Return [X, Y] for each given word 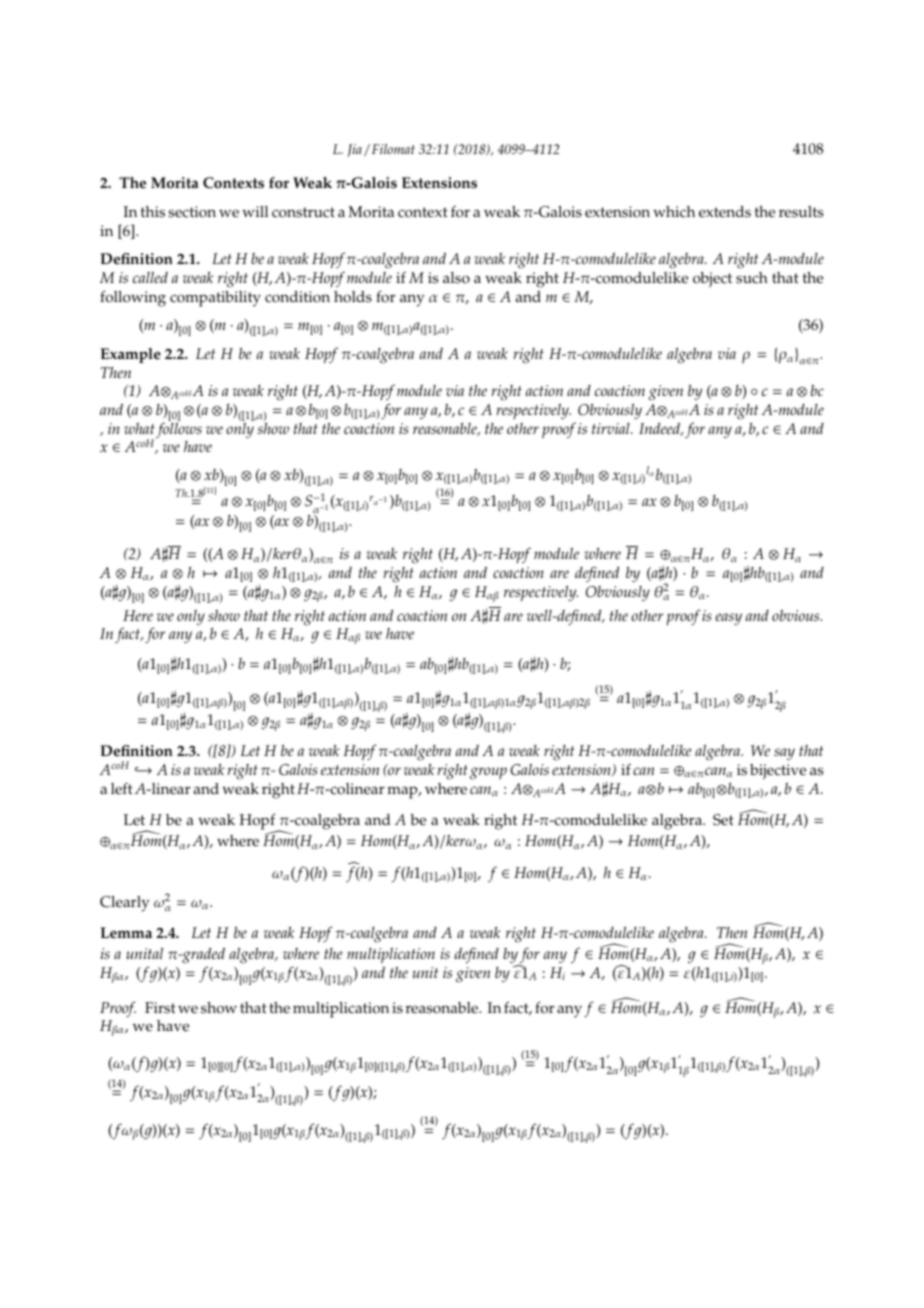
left [122, 789]
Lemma [126, 933]
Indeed [661, 429]
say [784, 754]
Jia [354, 150]
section [192, 212]
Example [130, 355]
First [160, 1008]
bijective [778, 772]
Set [723, 820]
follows [179, 429]
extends [725, 212]
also [456, 278]
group [488, 773]
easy [729, 619]
